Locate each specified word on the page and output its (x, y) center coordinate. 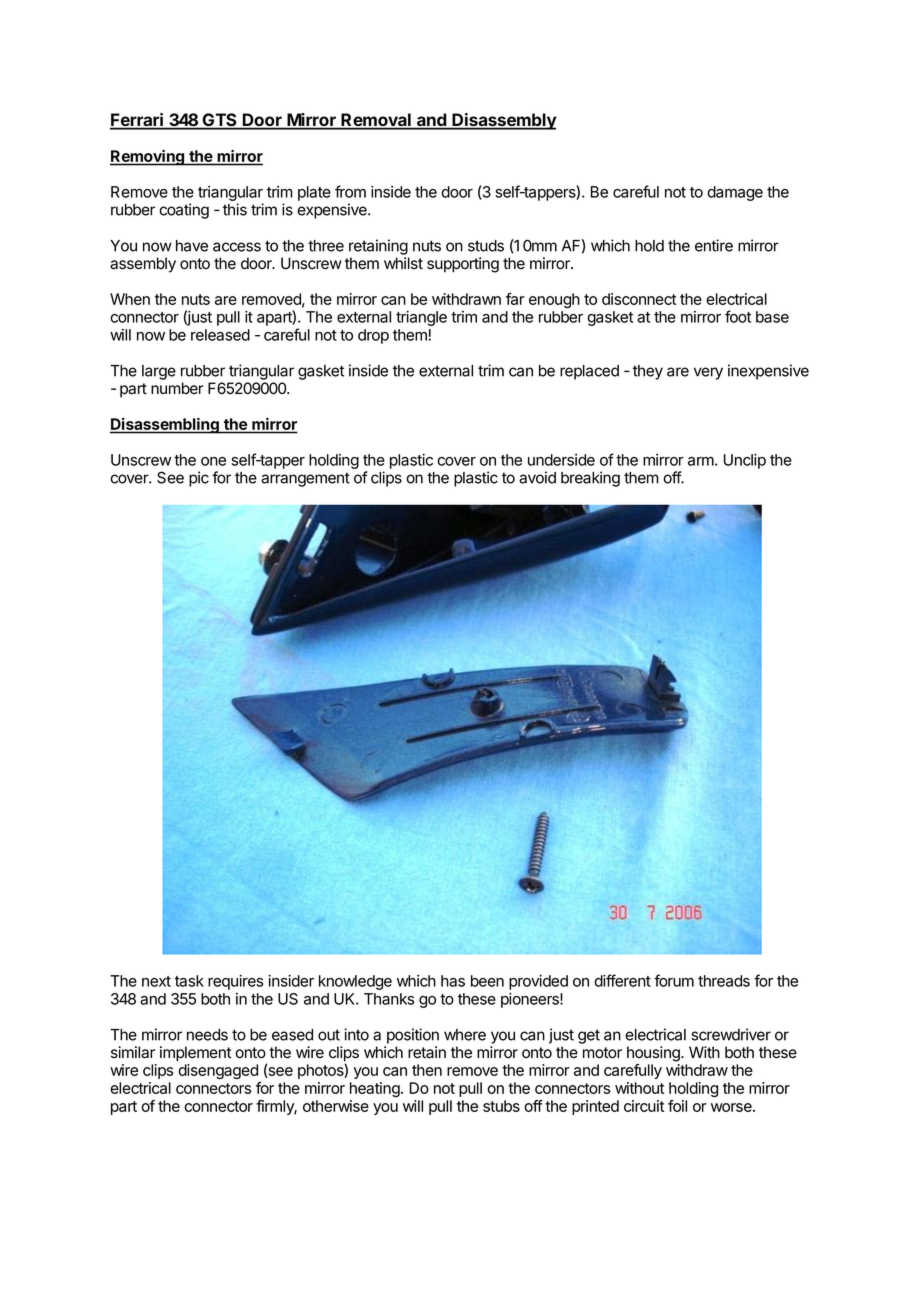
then (427, 1070)
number (177, 388)
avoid (537, 477)
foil (677, 1106)
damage (735, 193)
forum (674, 980)
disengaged (218, 1071)
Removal (376, 121)
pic (199, 479)
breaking (590, 479)
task (189, 981)
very (708, 373)
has (453, 981)
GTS (219, 121)
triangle (421, 318)
